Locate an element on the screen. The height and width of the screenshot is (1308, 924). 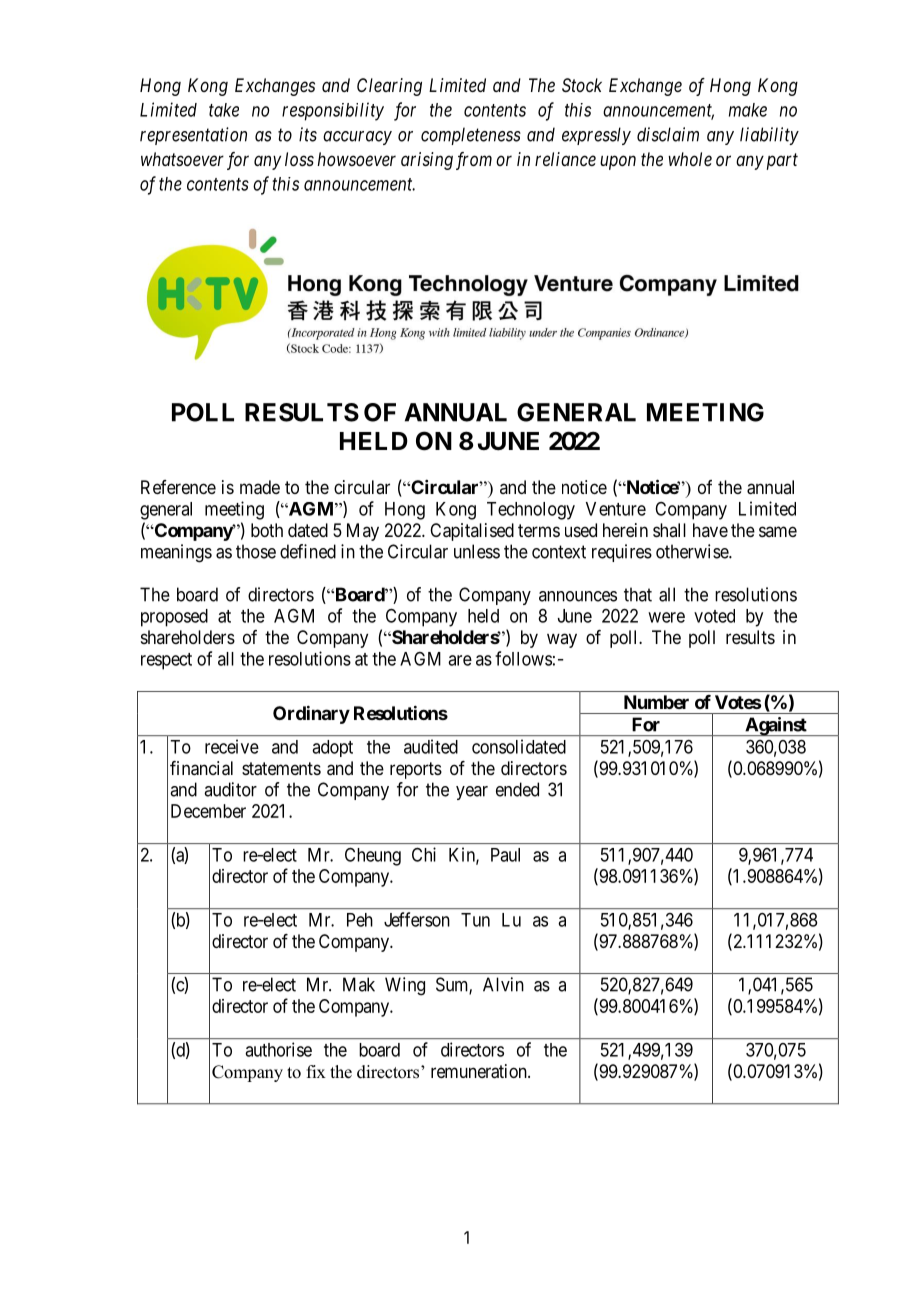
make is located at coordinates (748, 110).
